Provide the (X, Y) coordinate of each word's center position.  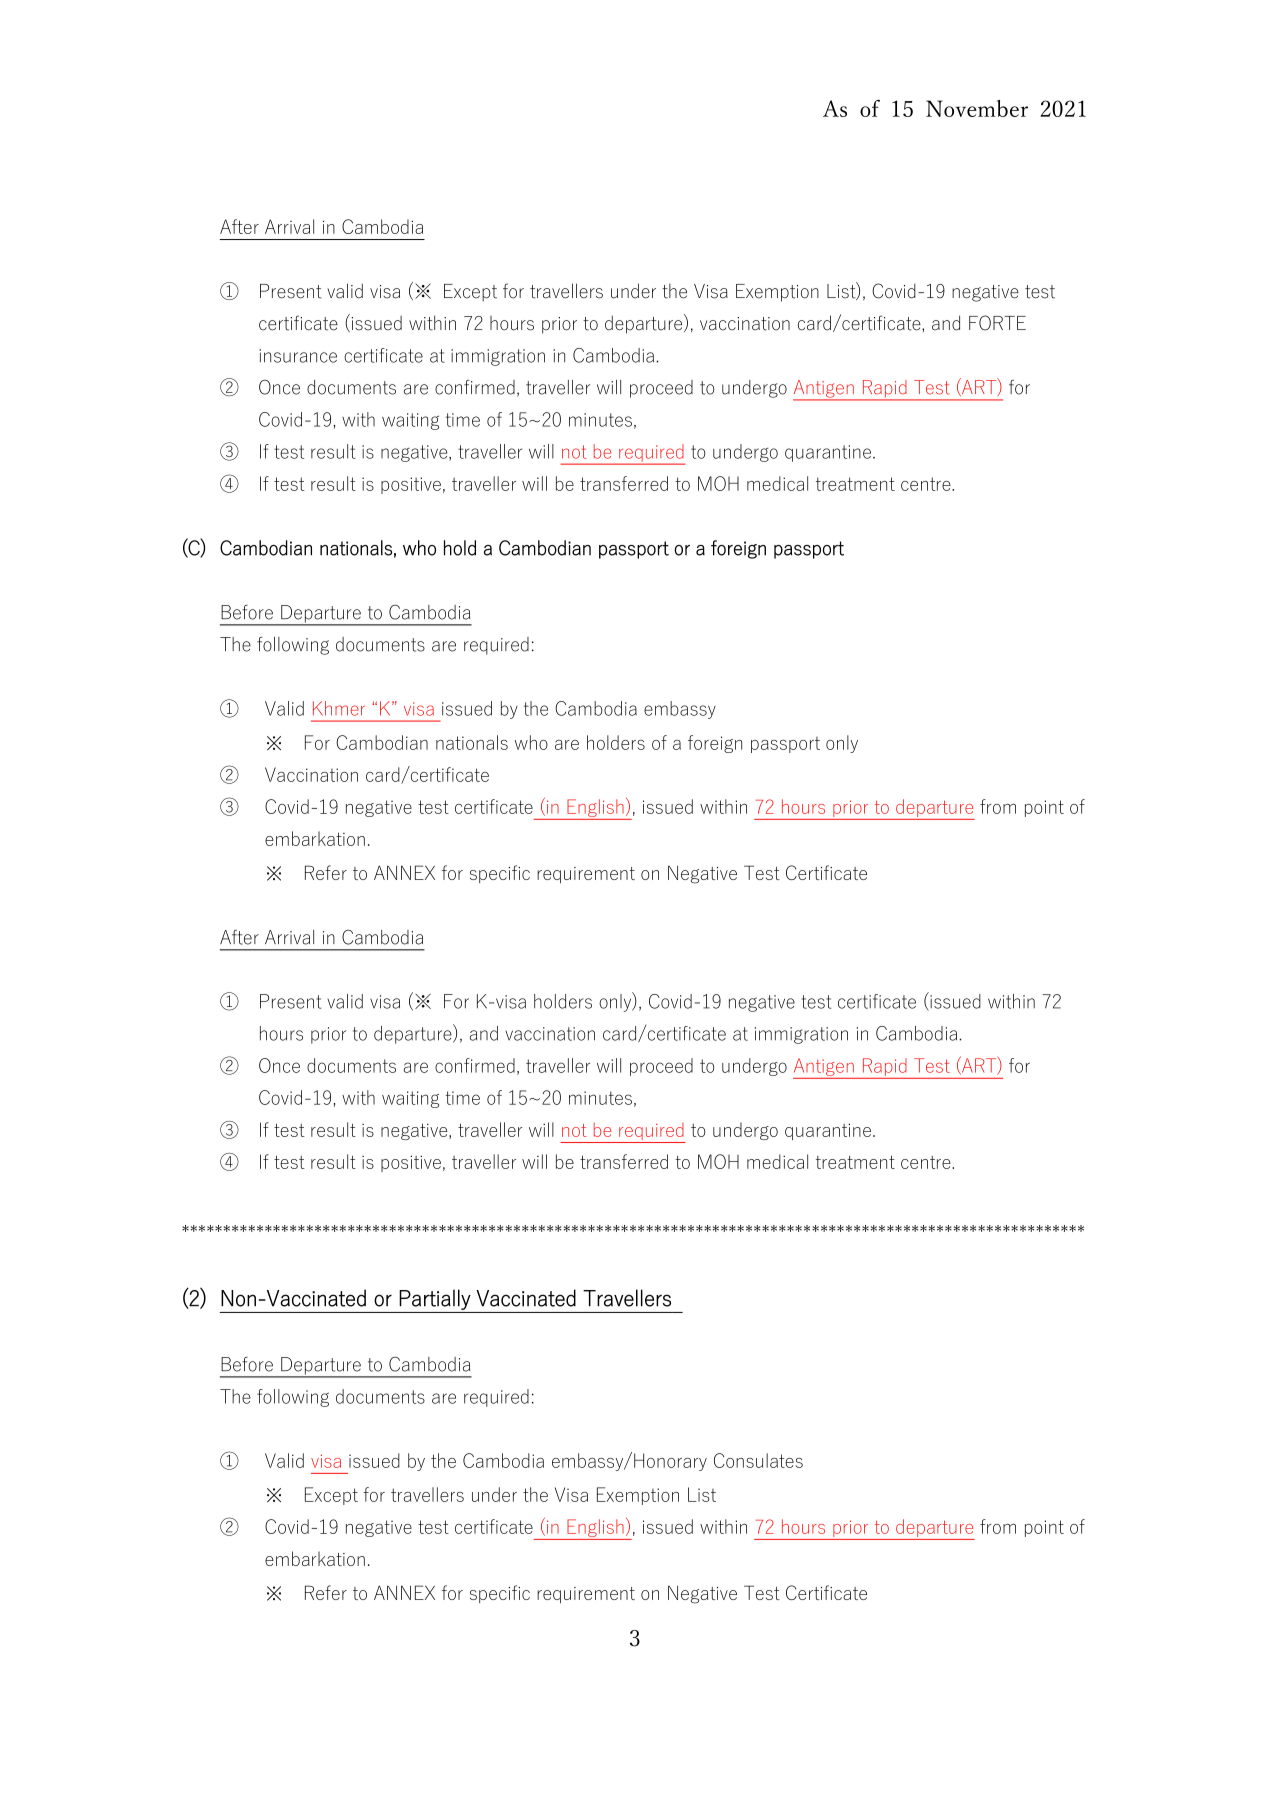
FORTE (997, 323)
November (977, 108)
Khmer (339, 708)
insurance (298, 356)
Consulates (758, 1460)
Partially (435, 1299)
